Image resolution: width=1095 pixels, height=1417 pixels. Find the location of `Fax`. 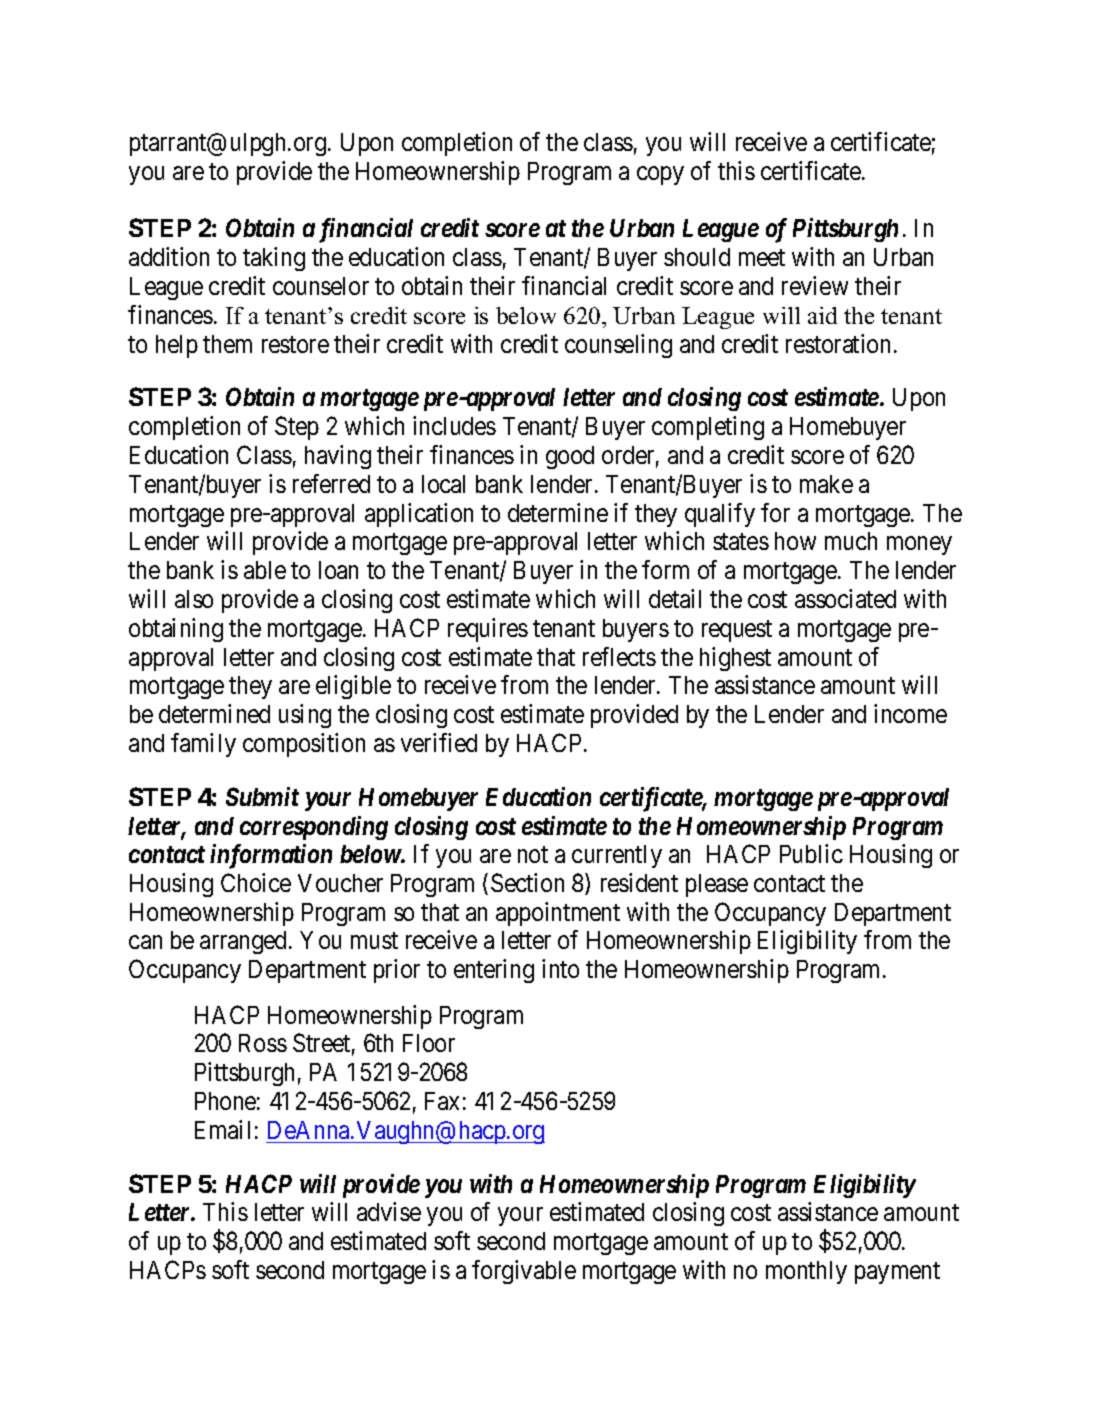

Fax is located at coordinates (442, 1101).
